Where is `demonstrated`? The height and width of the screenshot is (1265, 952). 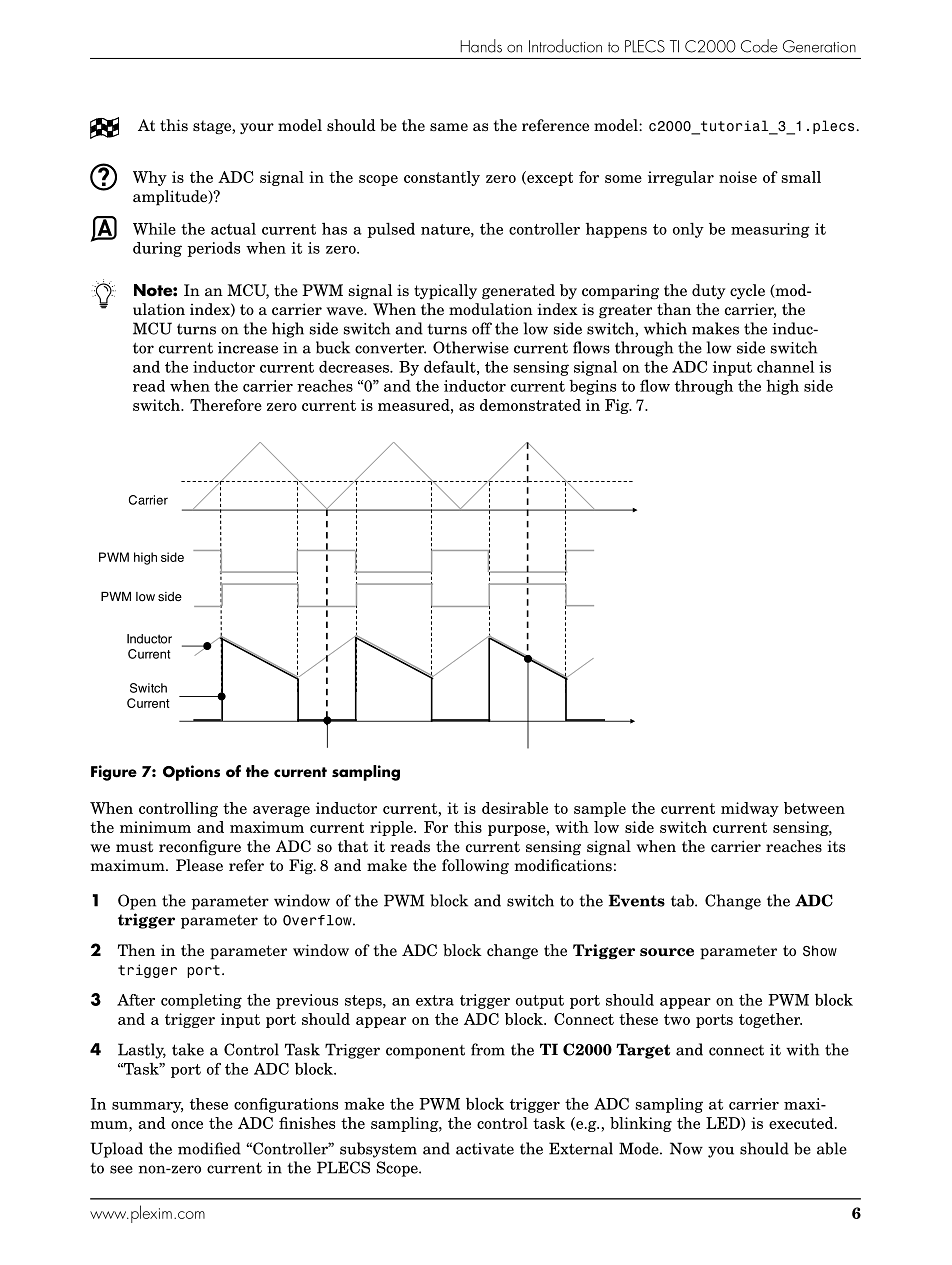 demonstrated is located at coordinates (530, 405).
